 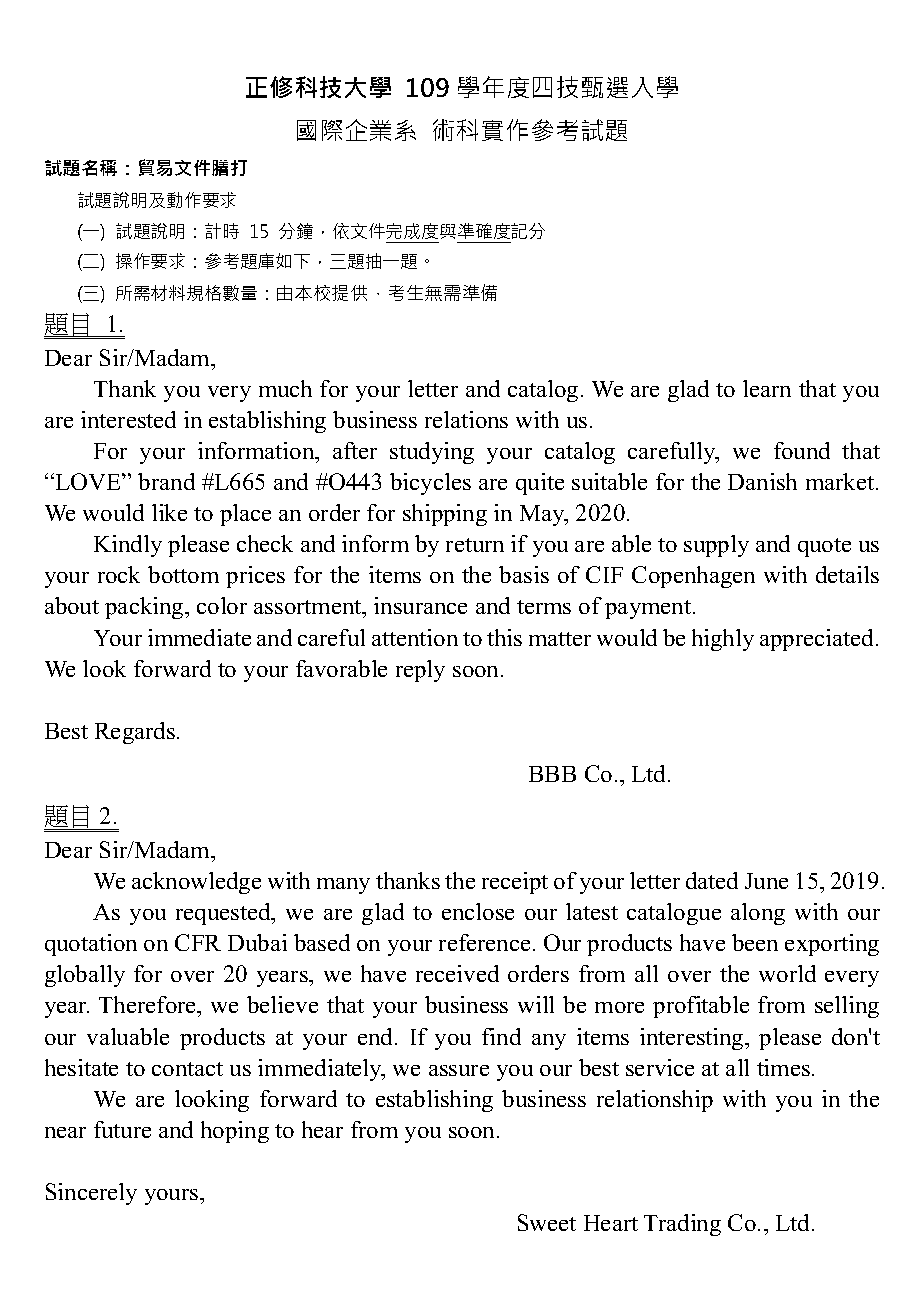 What do you see at coordinates (432, 453) in the image?
I see `studying` at bounding box center [432, 453].
